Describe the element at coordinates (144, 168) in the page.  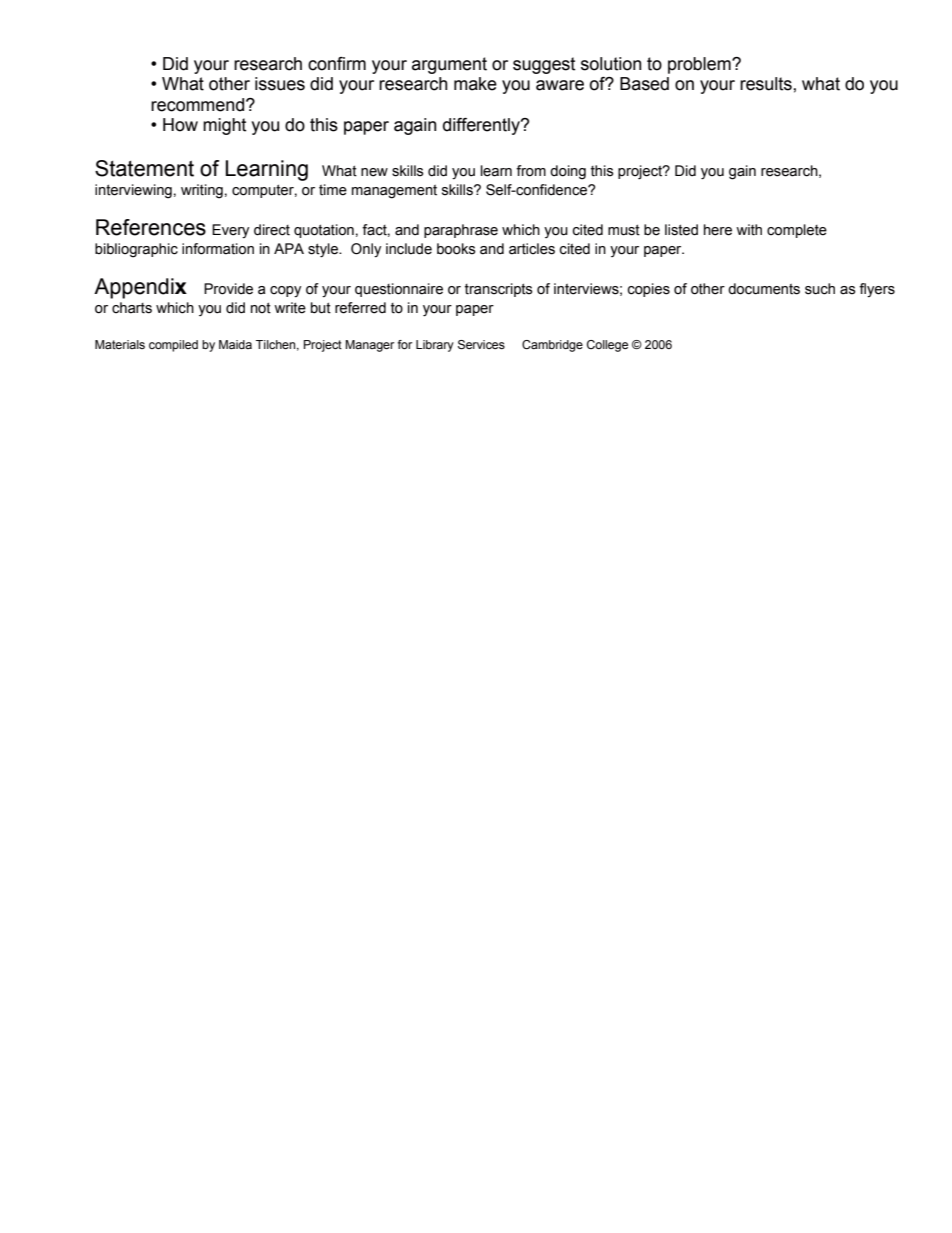
I see `Statement` at that location.
